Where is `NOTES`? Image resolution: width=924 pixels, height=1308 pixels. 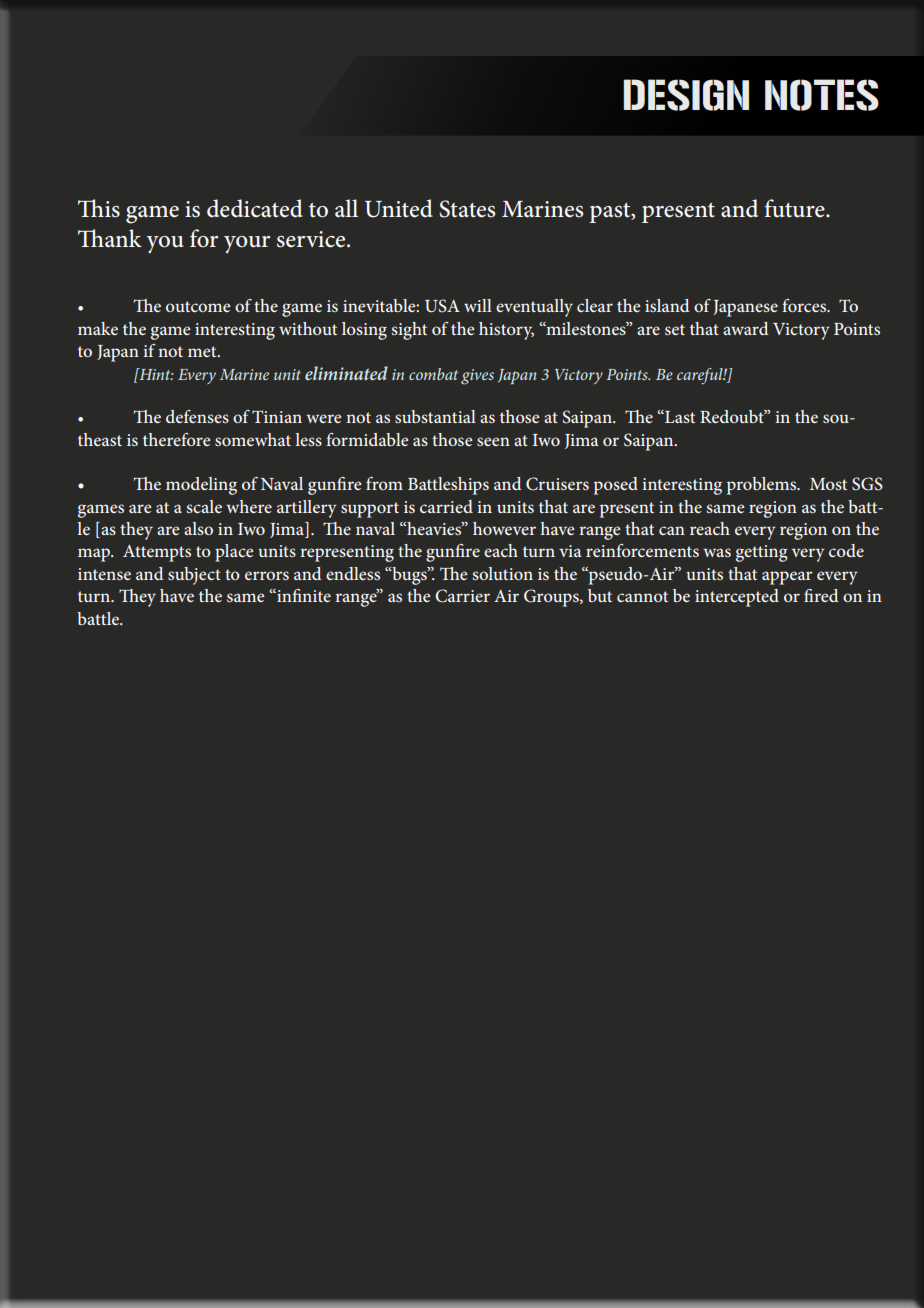
NOTES is located at coordinates (822, 95).
